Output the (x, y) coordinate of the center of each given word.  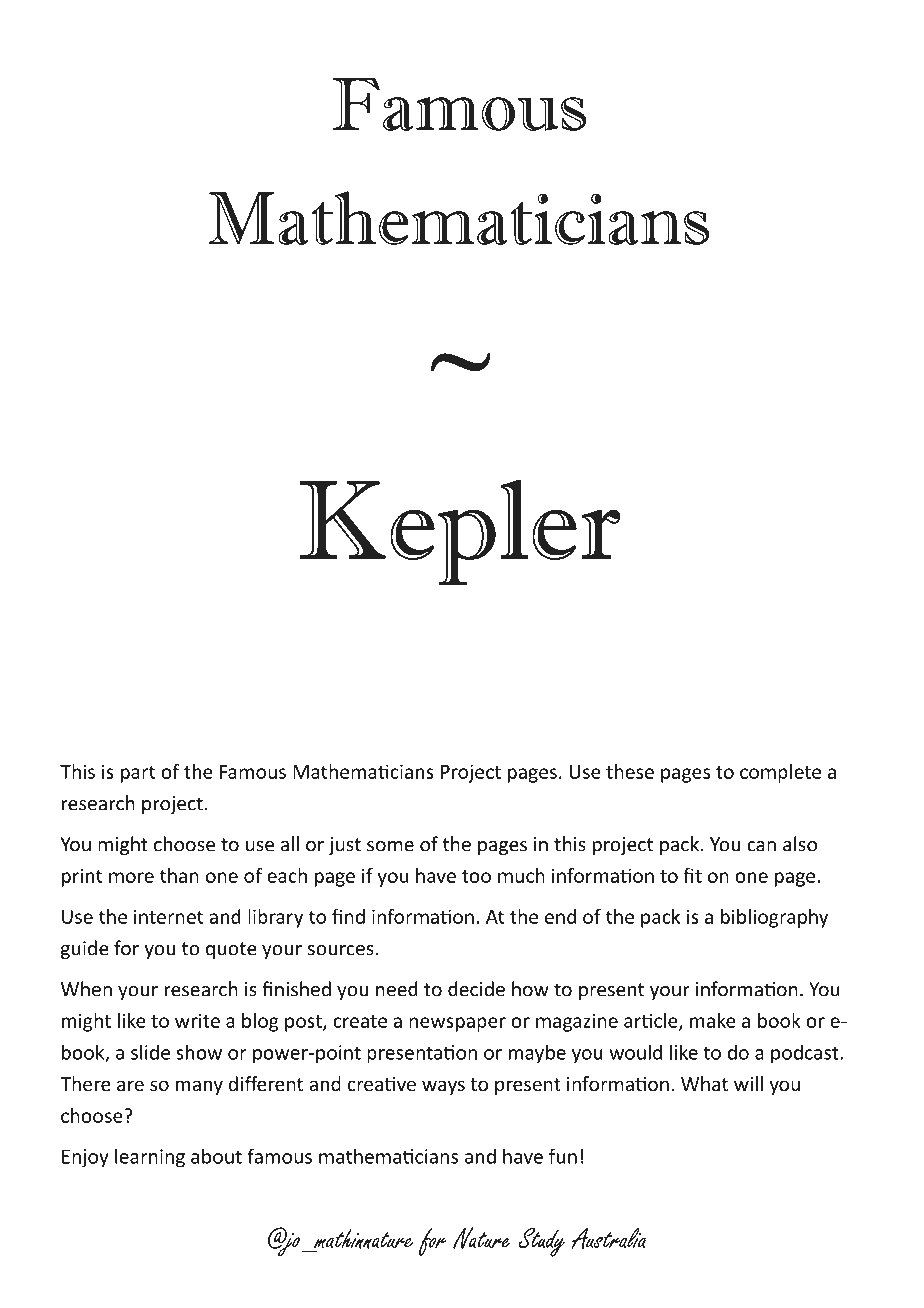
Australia (608, 1238)
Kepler (460, 532)
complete (780, 773)
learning (150, 1158)
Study (541, 1242)
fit (692, 875)
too (476, 876)
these (630, 771)
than (179, 875)
